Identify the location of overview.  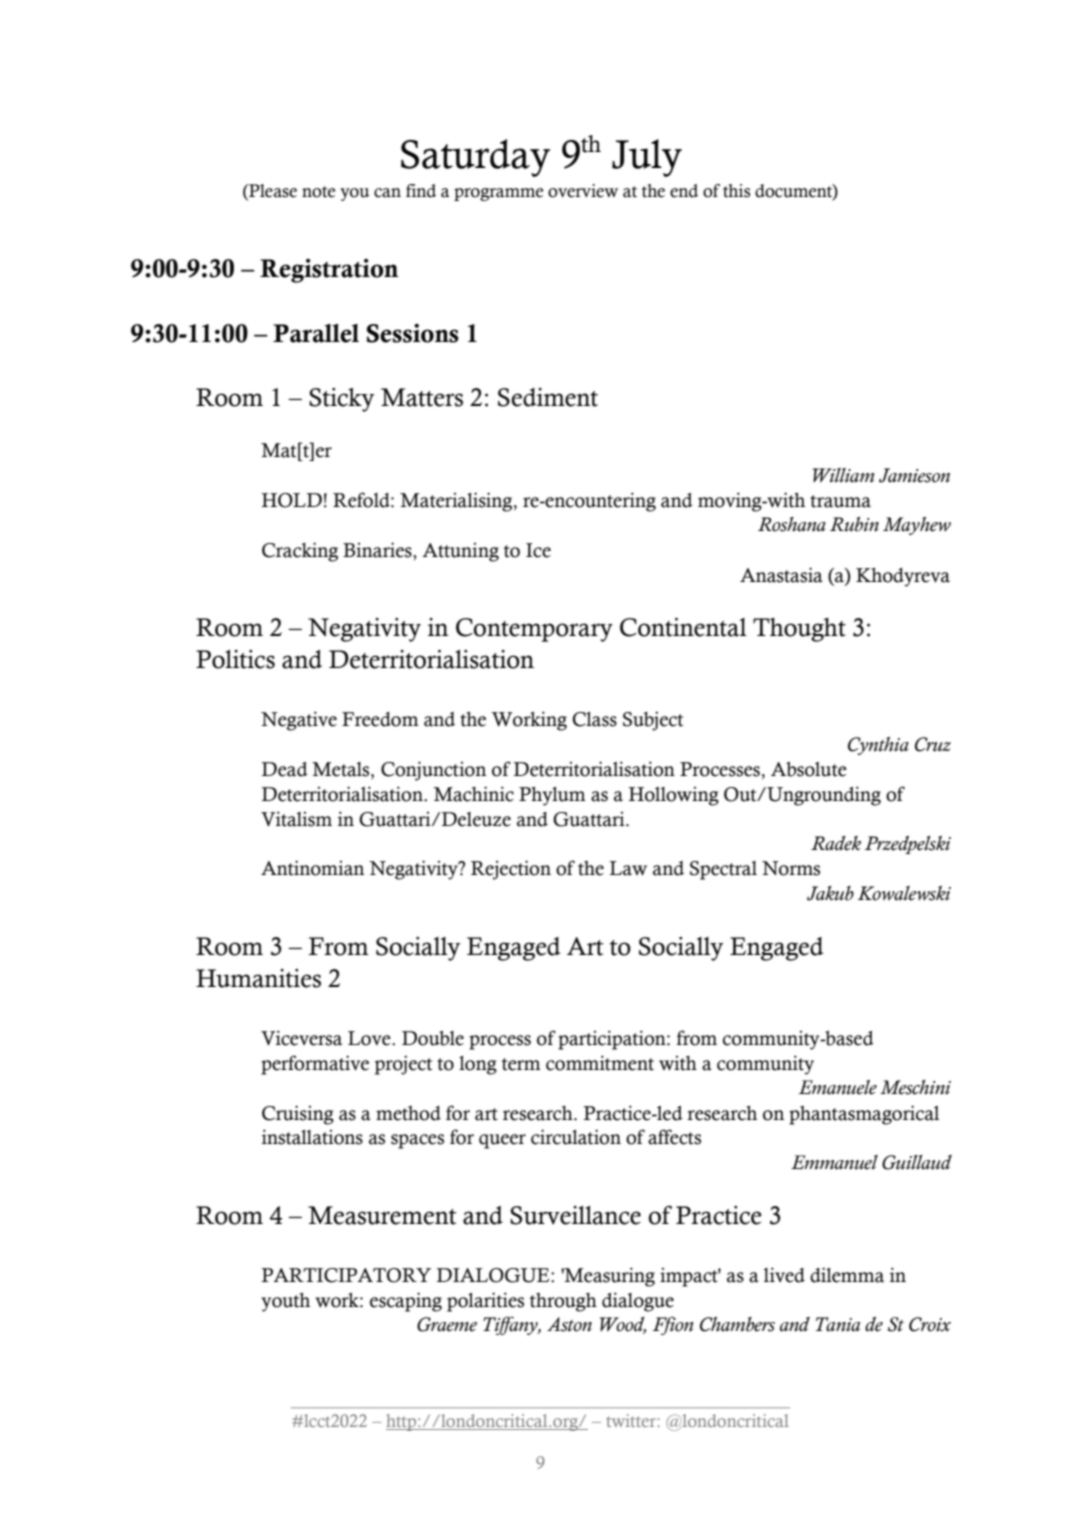
(583, 191).
